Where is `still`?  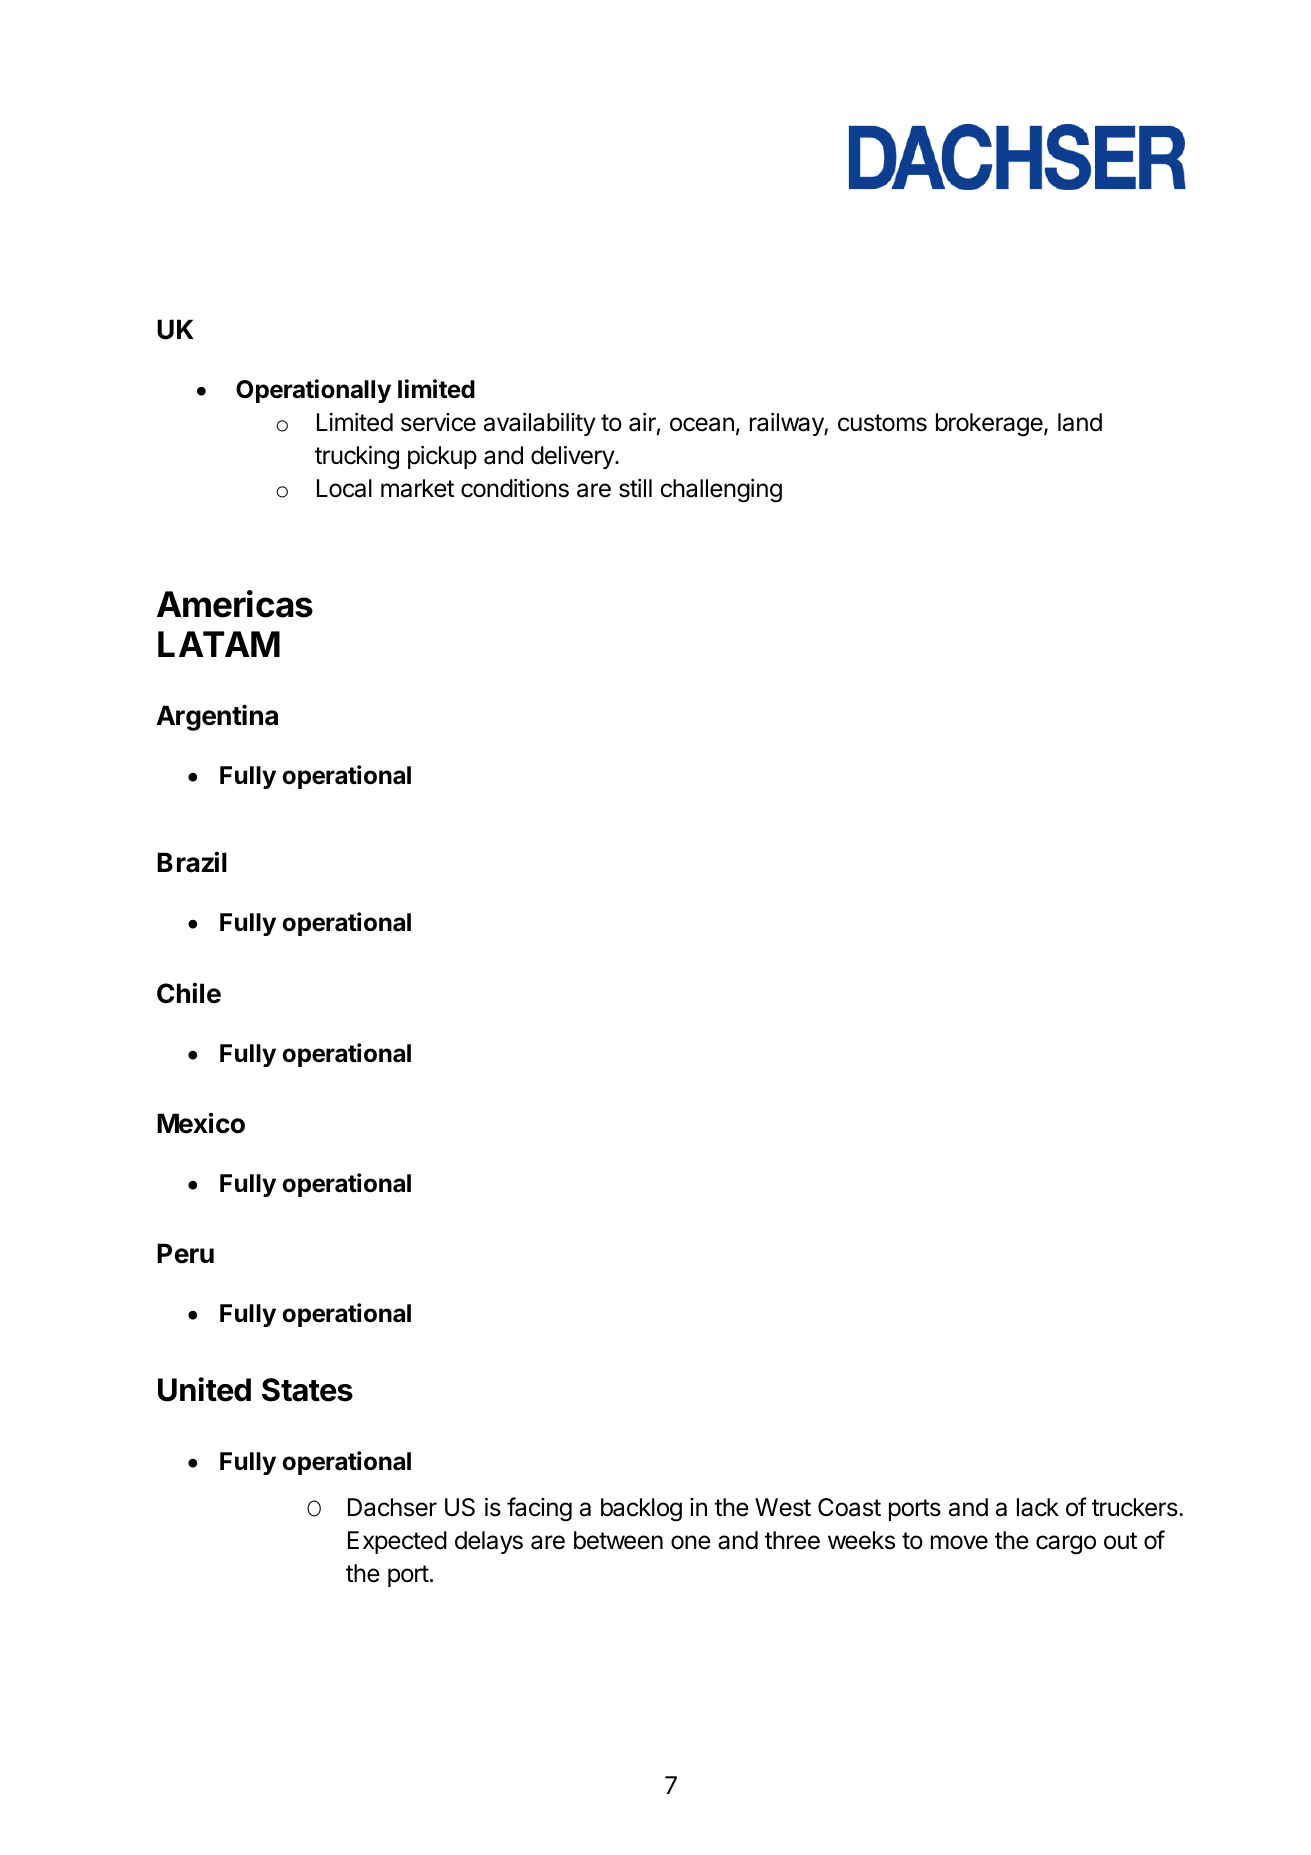 still is located at coordinates (635, 488).
